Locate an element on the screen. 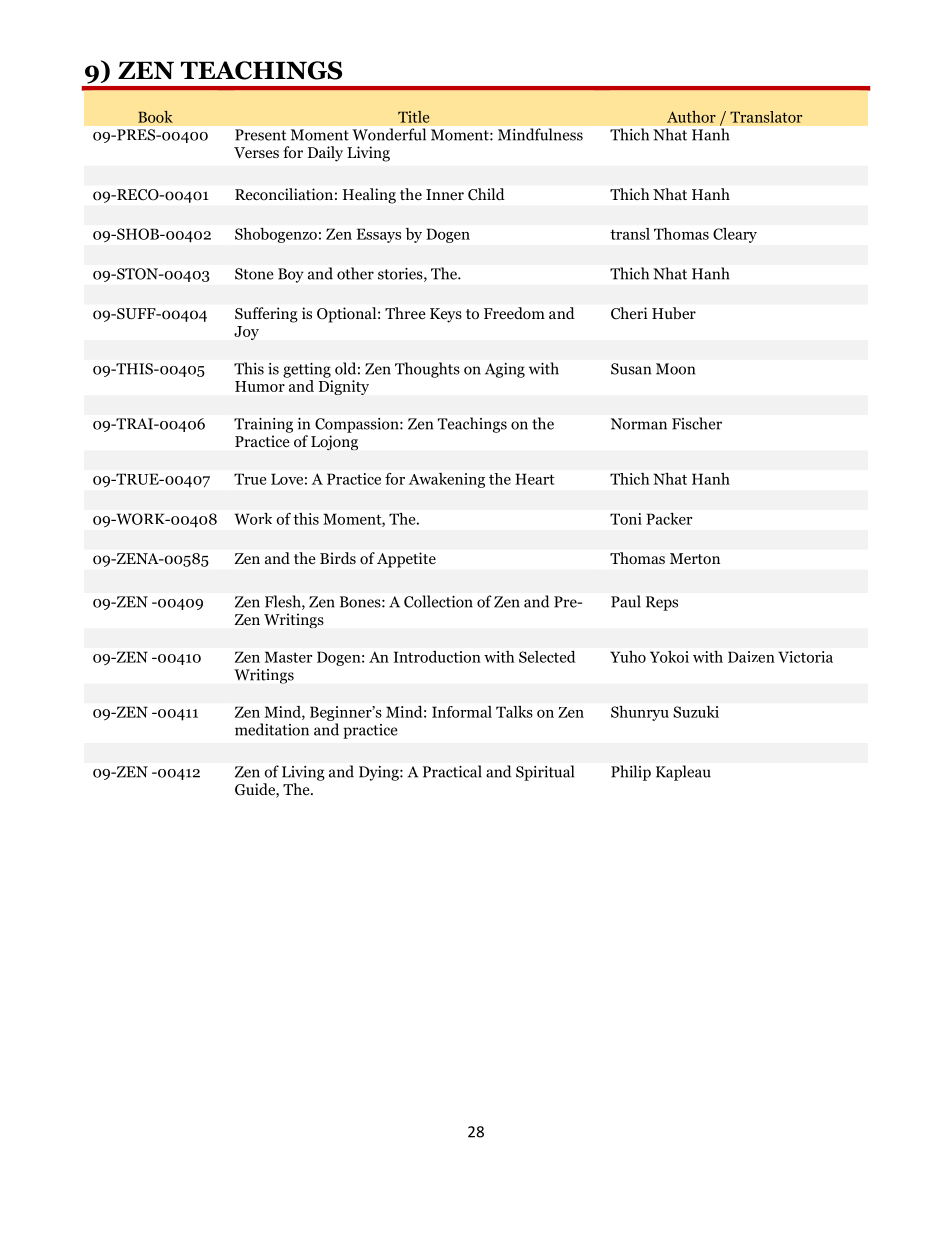  meditation is located at coordinates (272, 729).
